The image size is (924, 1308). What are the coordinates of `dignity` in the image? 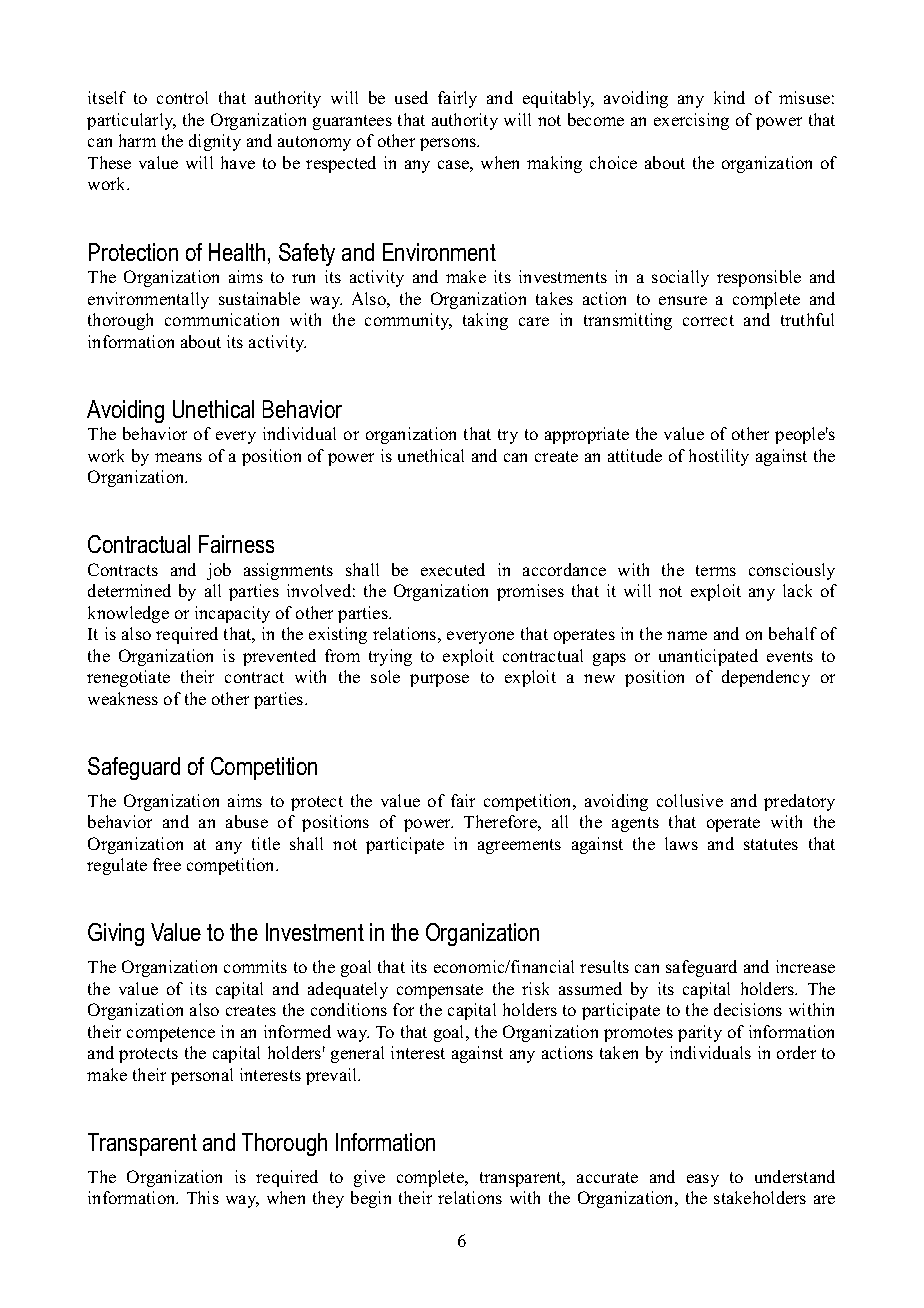 It's located at (215, 142).
